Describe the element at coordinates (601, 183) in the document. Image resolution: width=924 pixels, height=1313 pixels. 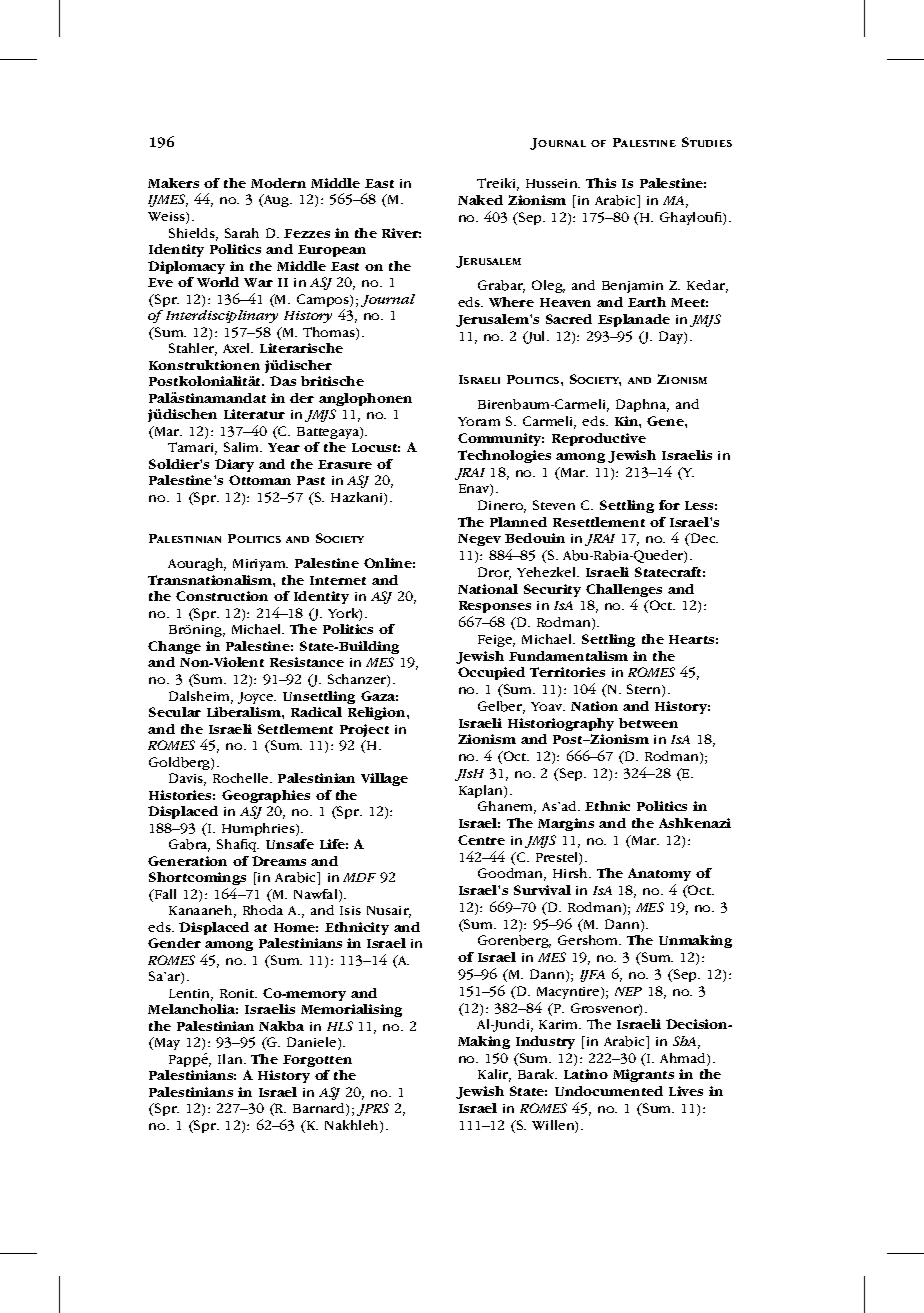
I see `This` at that location.
